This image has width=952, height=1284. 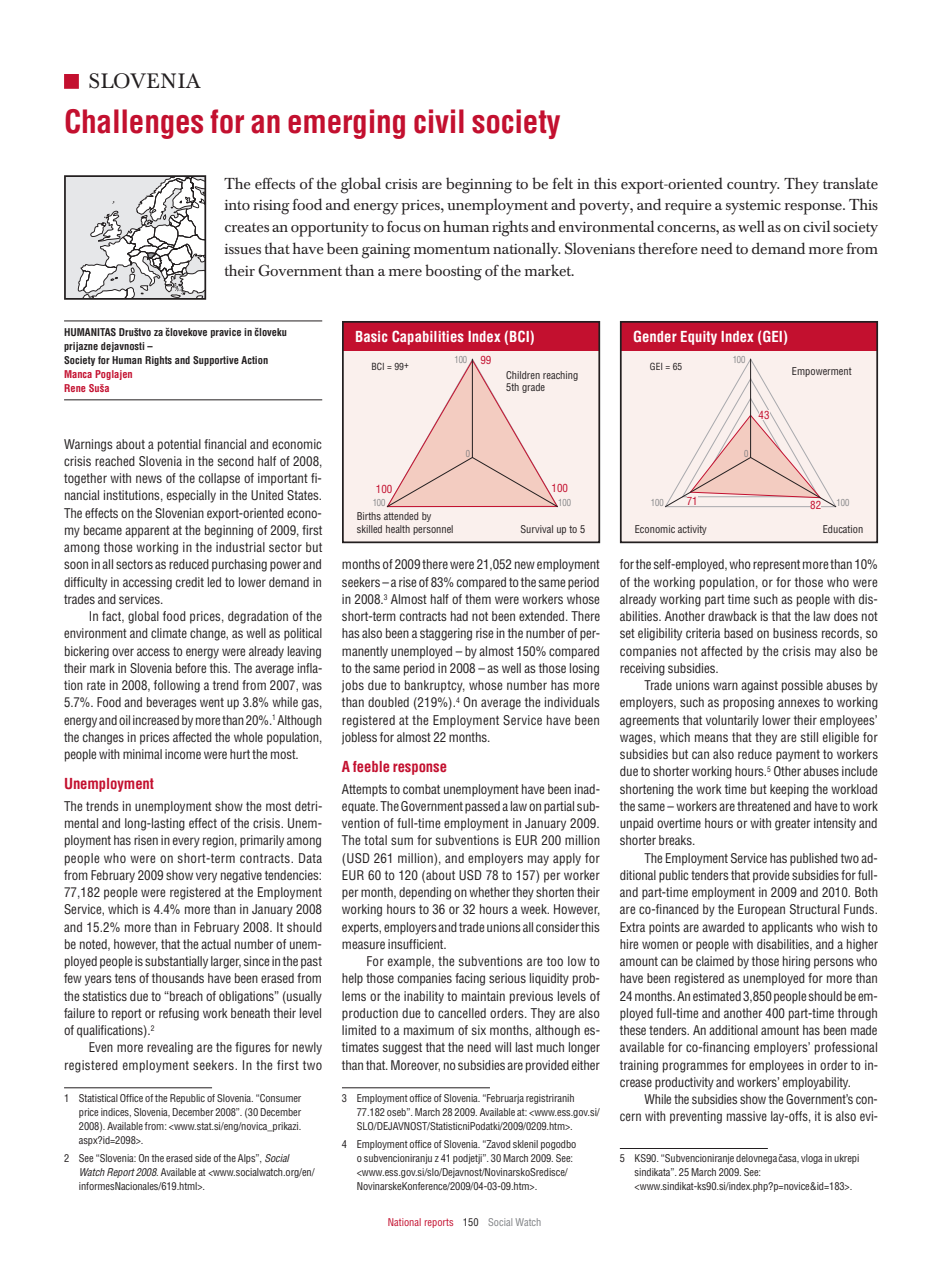 What do you see at coordinates (248, 1159) in the image?
I see `Alps` at bounding box center [248, 1159].
